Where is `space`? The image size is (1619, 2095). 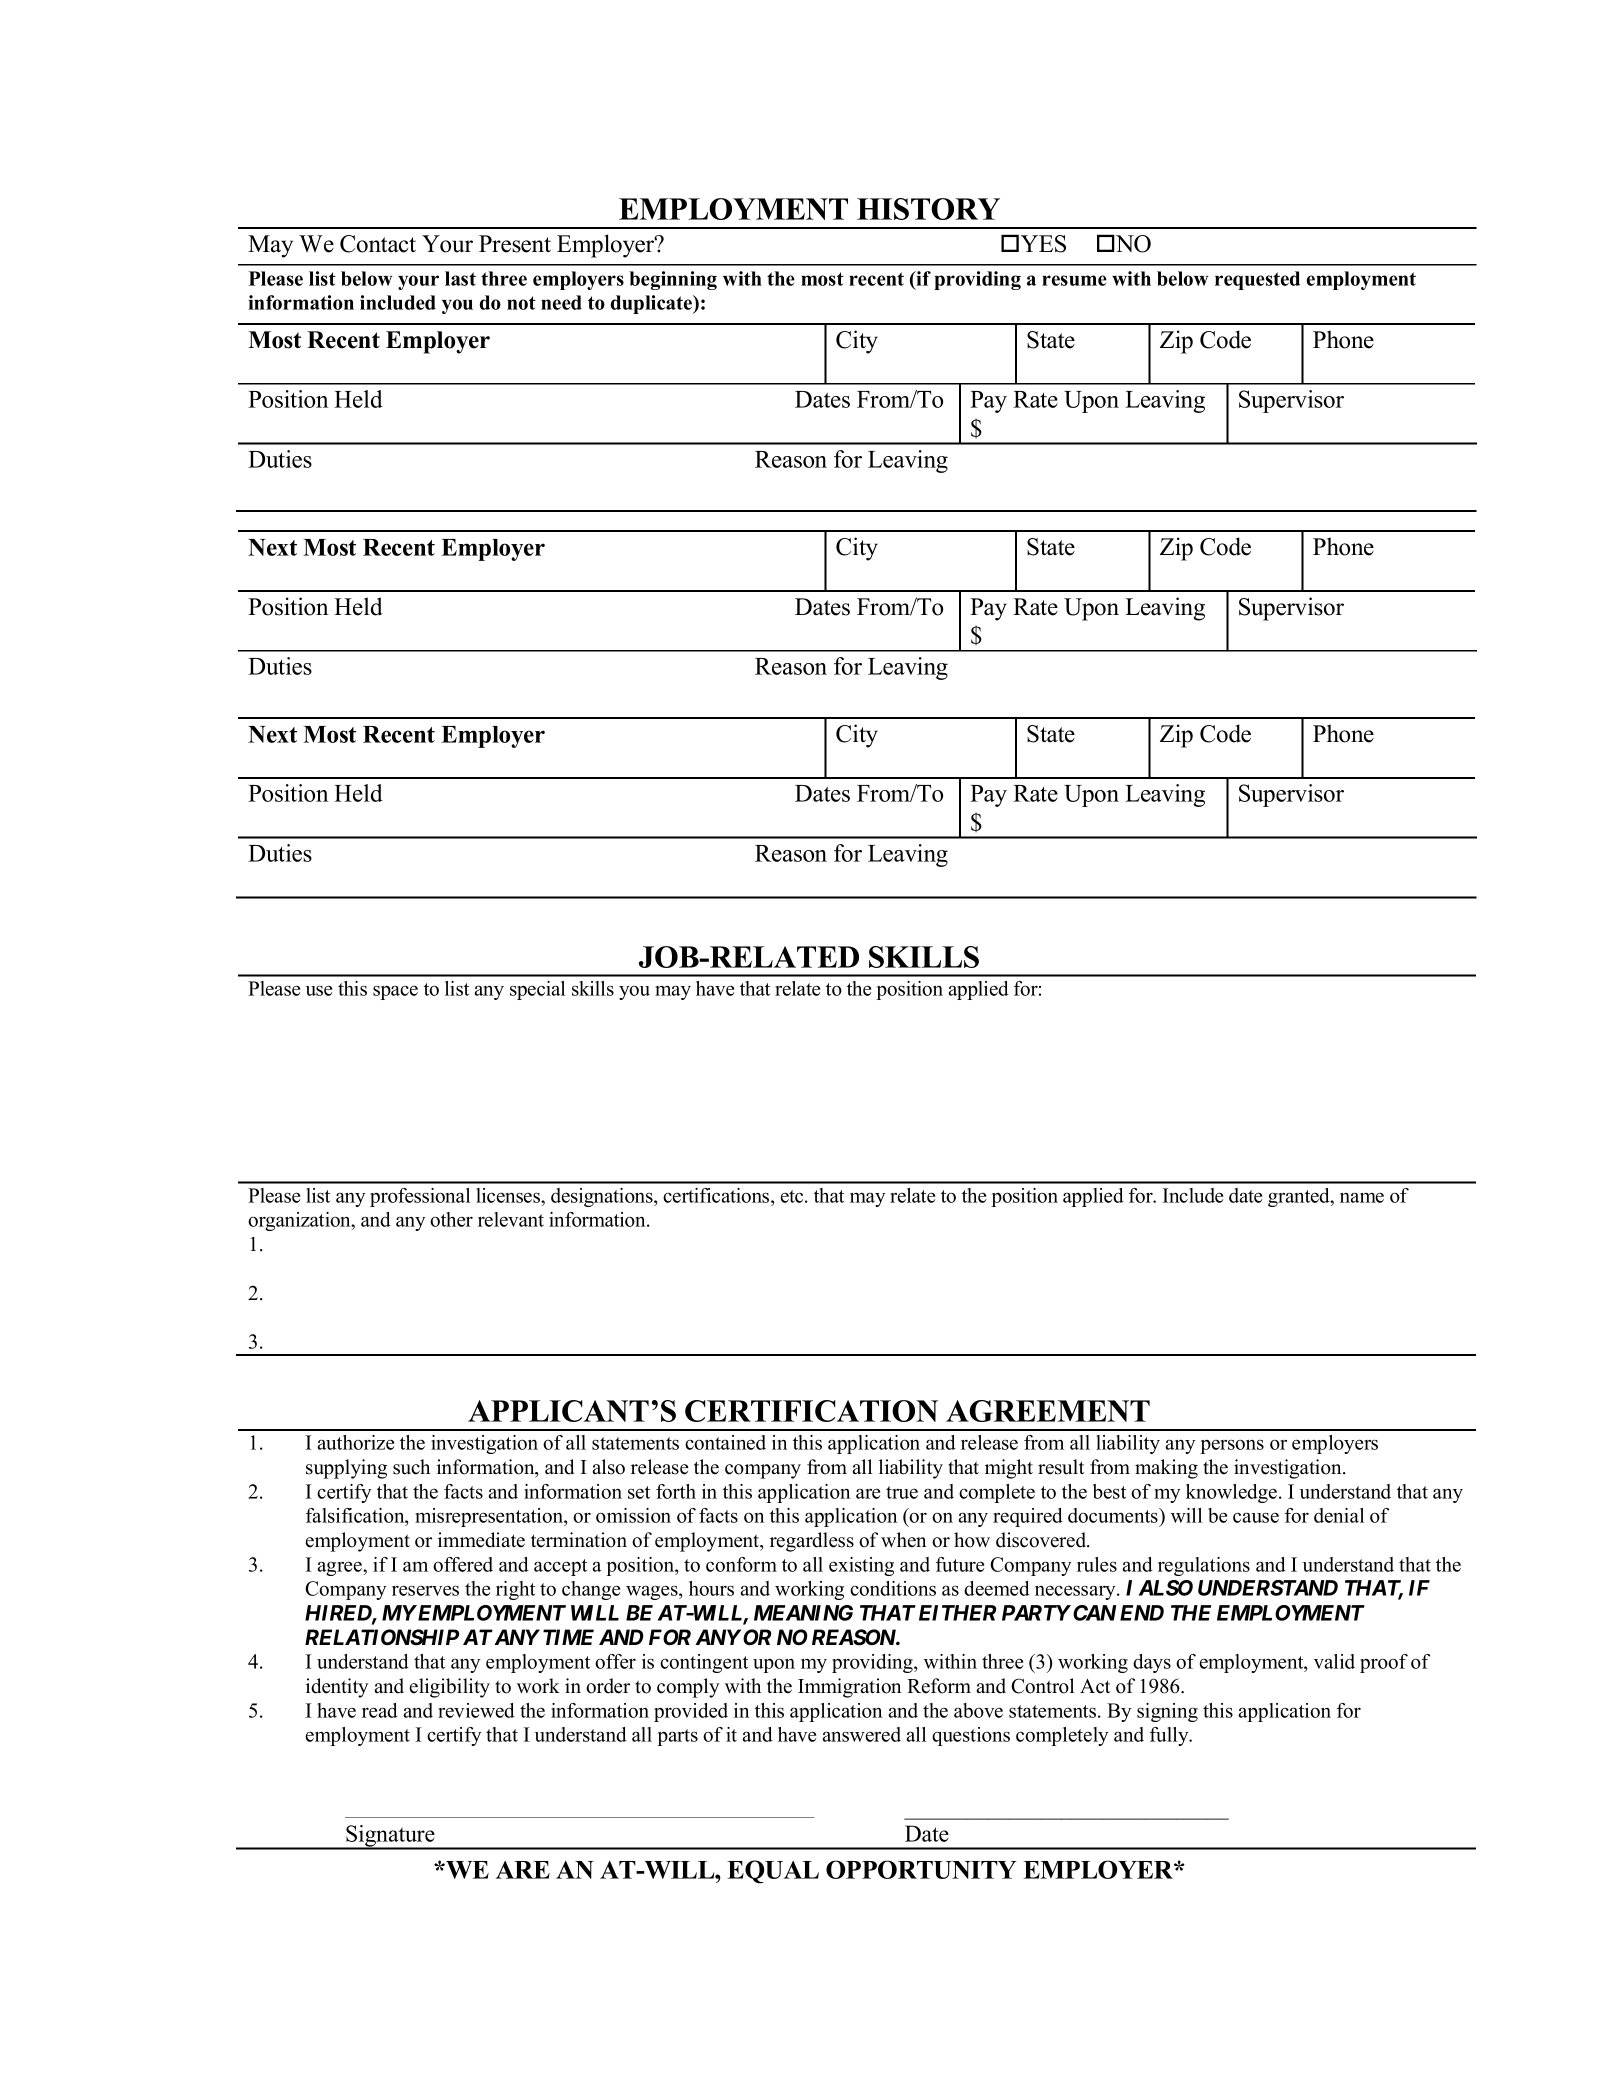 space is located at coordinates (395, 992).
